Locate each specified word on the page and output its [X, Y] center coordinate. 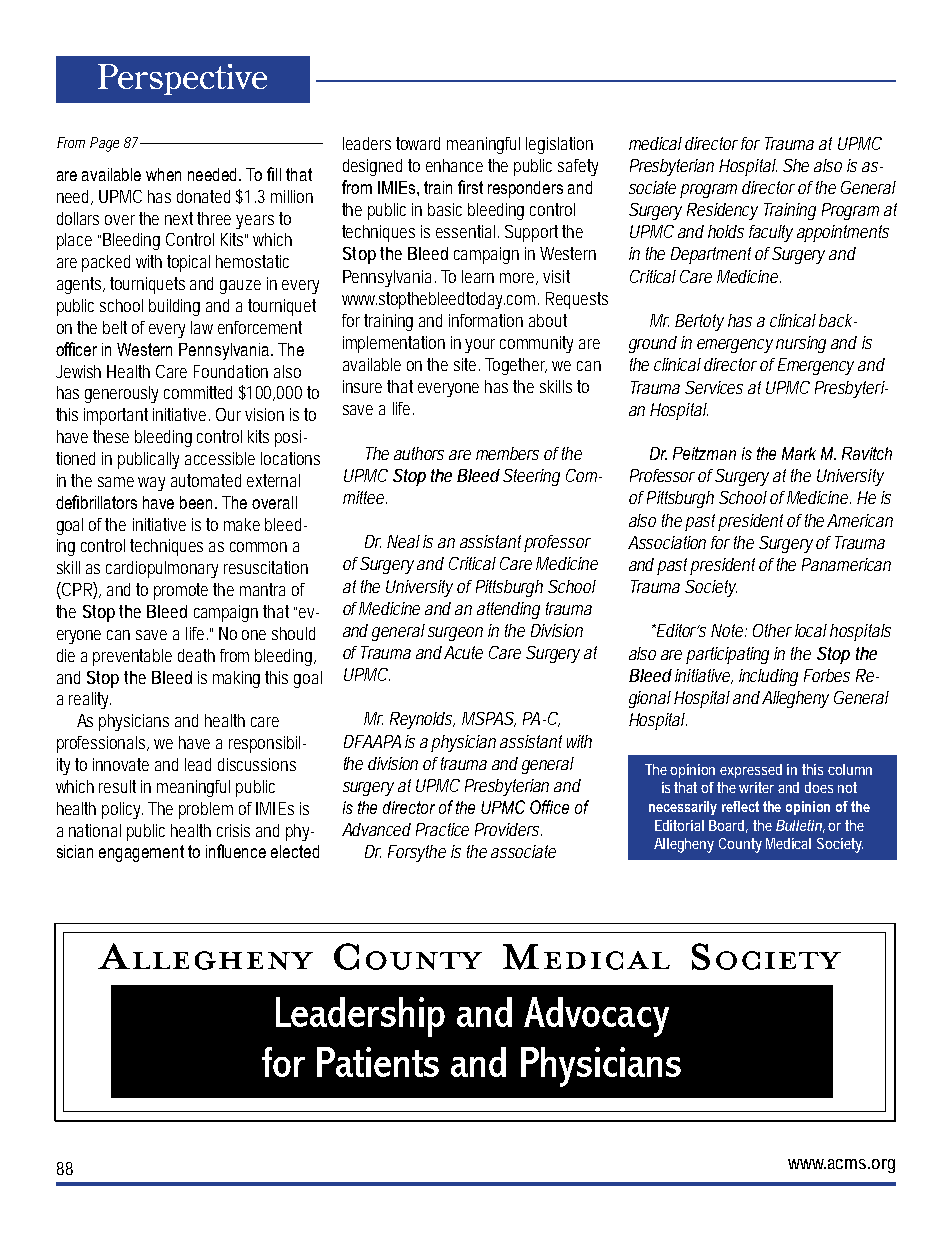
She [796, 165]
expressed [751, 771]
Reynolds [422, 720]
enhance [454, 165]
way [151, 484]
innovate [121, 764]
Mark [799, 453]
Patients [378, 1062]
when [163, 174]
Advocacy [596, 1017]
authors [419, 453]
